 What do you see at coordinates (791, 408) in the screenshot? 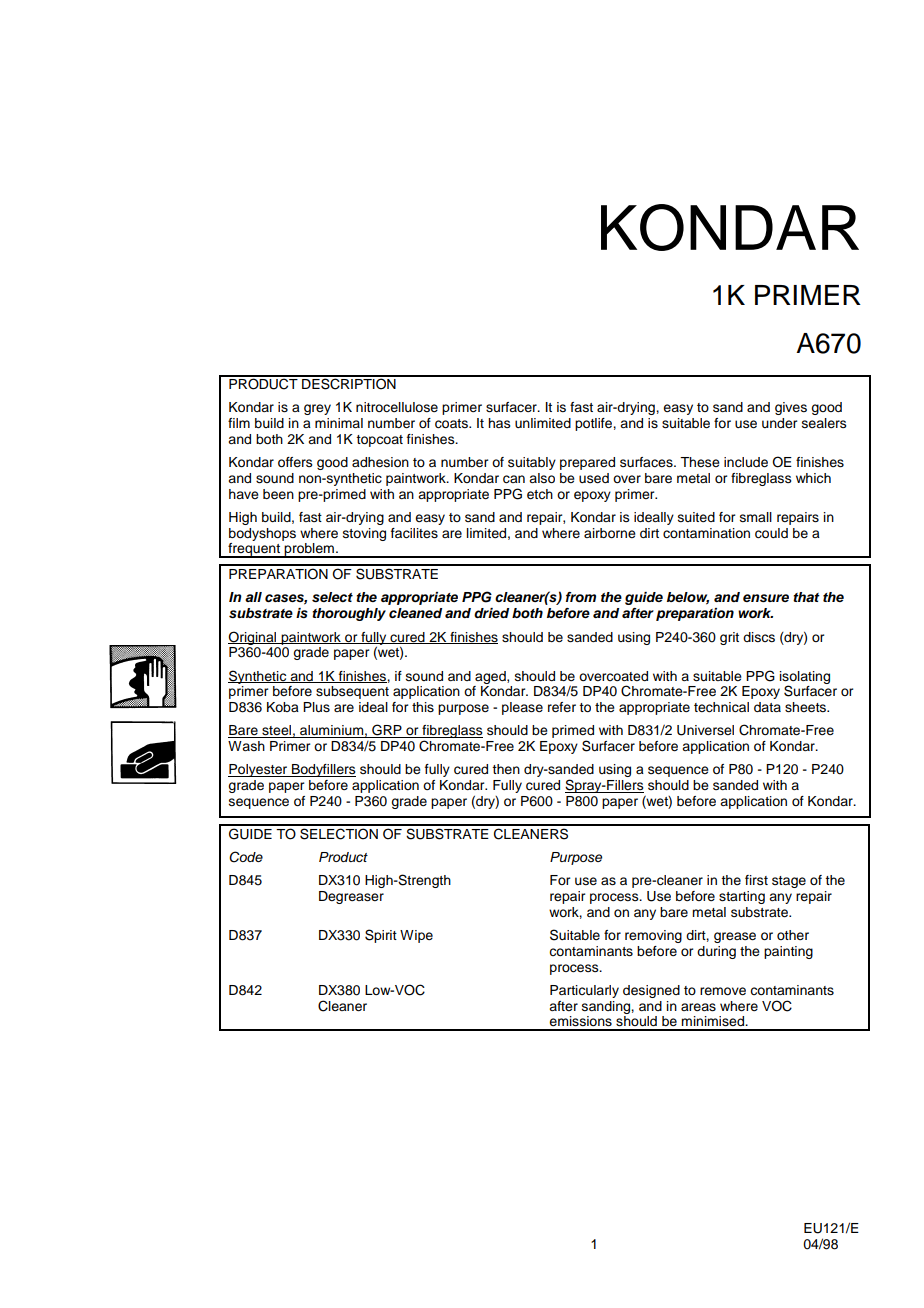
I see `gives` at bounding box center [791, 408].
